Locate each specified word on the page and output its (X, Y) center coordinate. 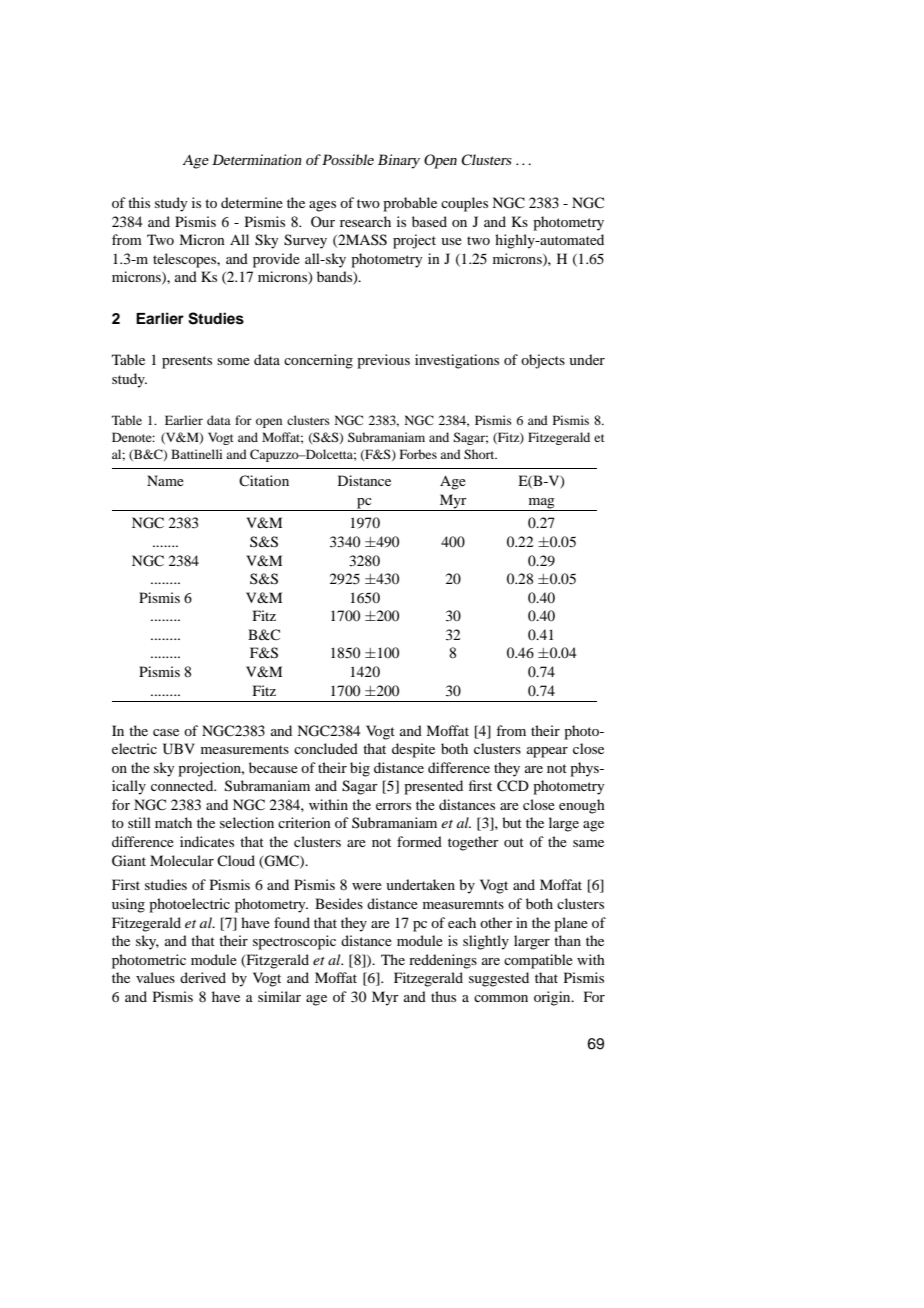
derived (203, 977)
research (365, 221)
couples (464, 204)
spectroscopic (294, 942)
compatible (538, 961)
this (139, 202)
